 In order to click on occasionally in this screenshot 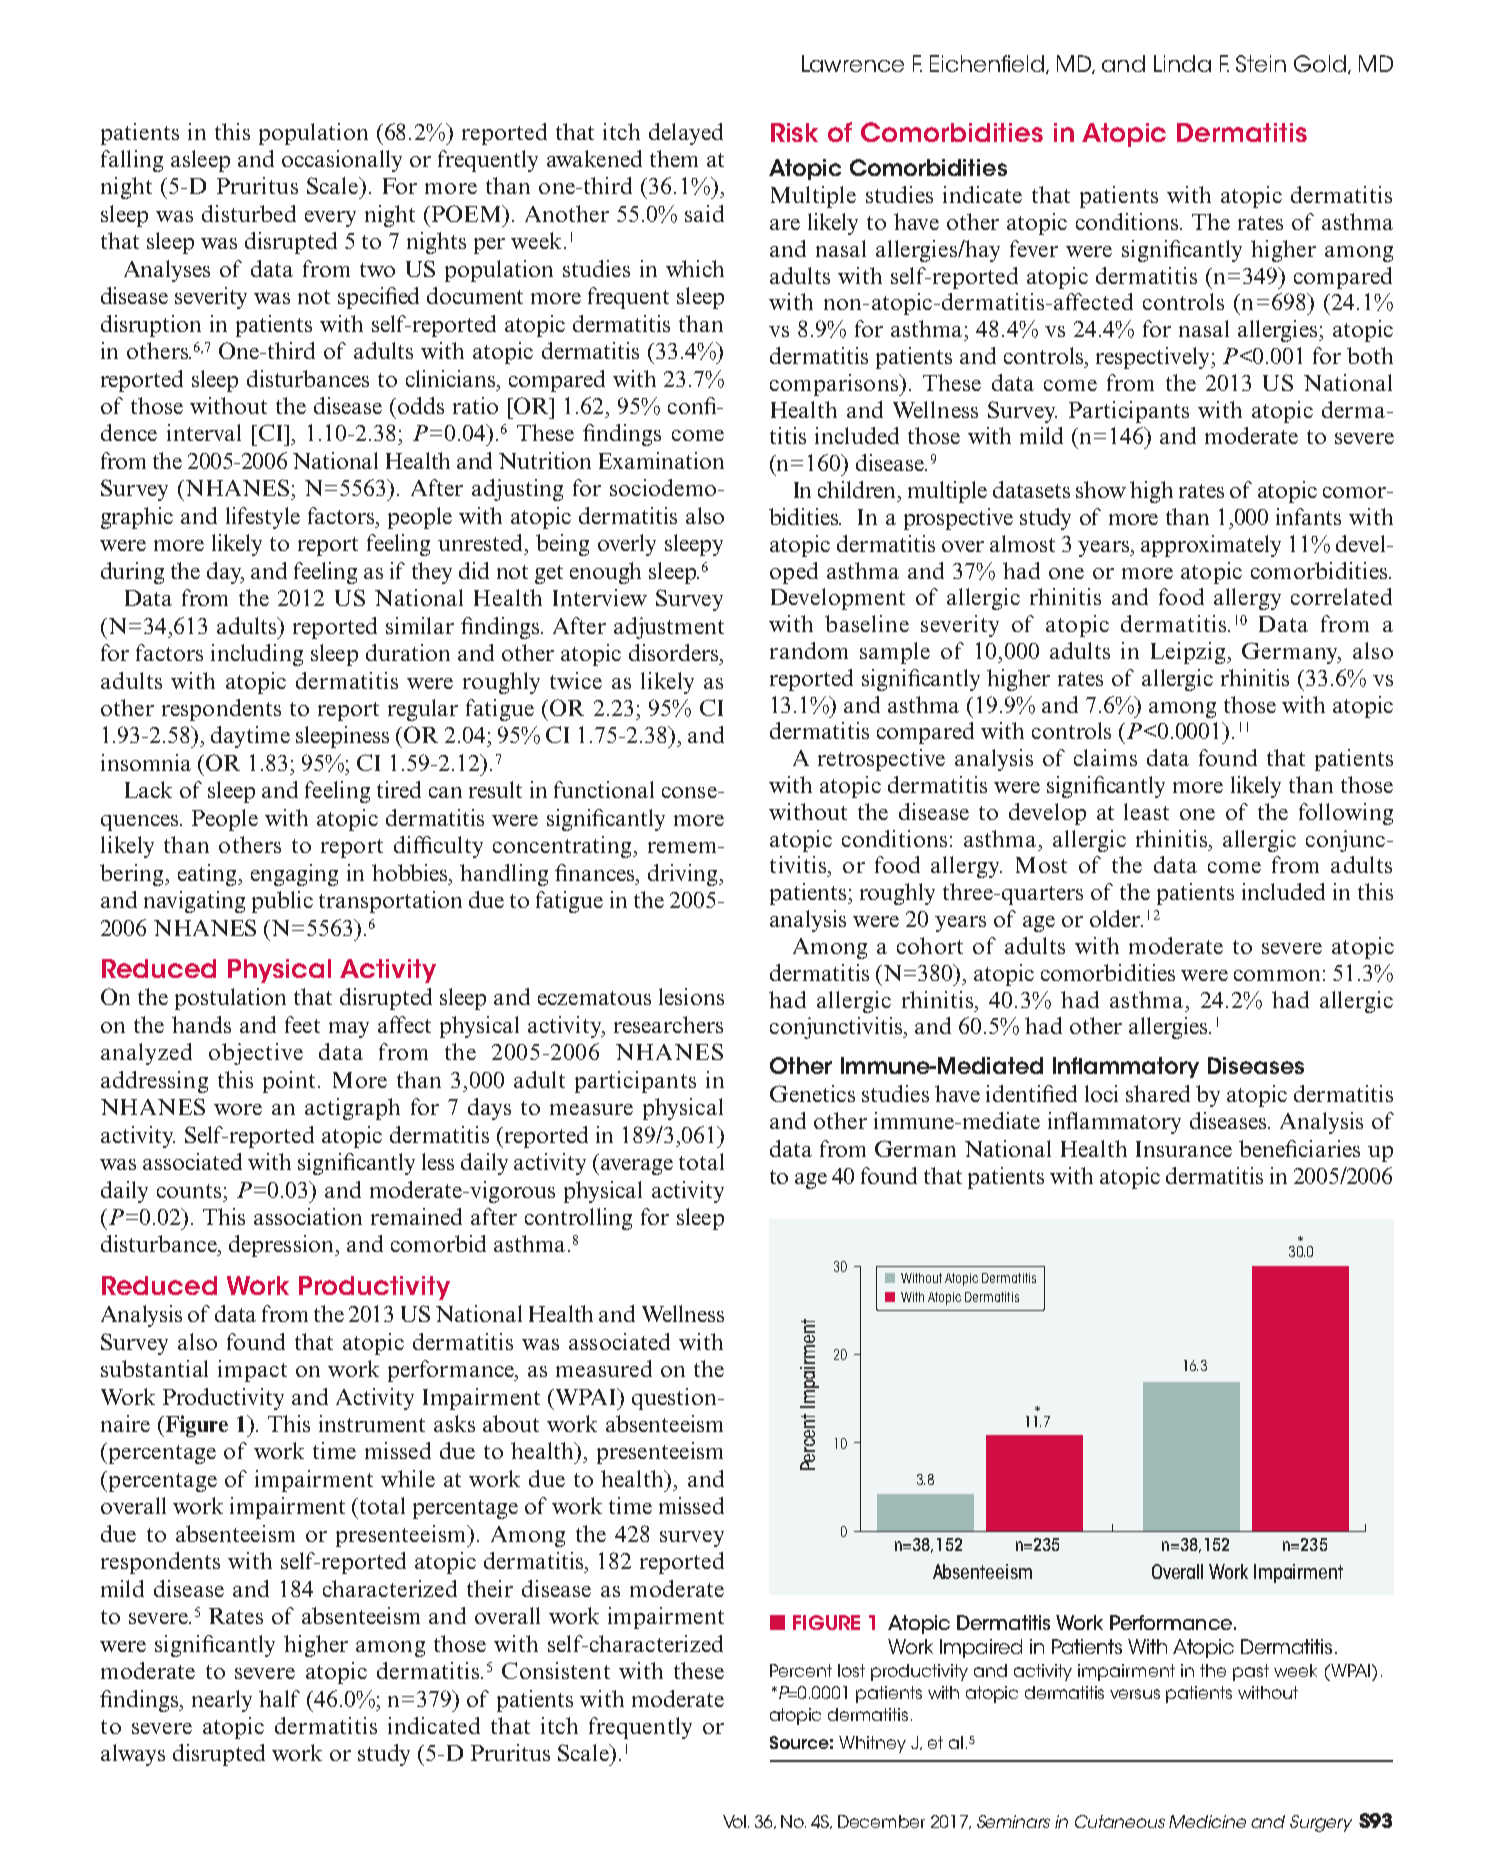, I will do `click(342, 161)`.
